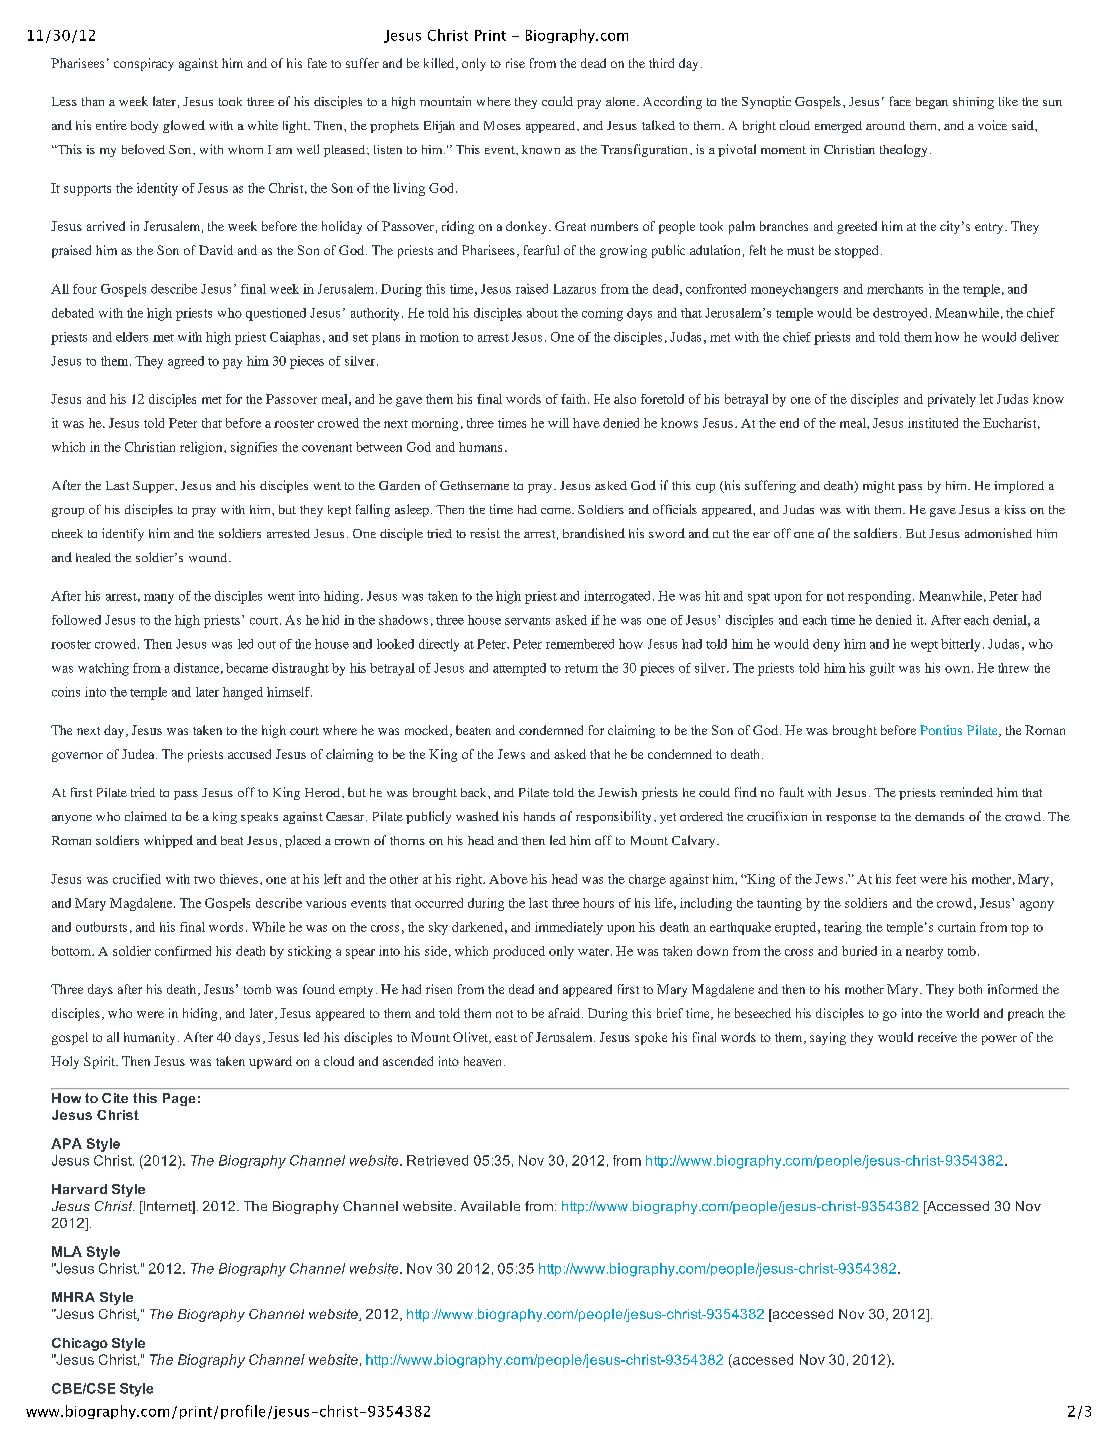 The height and width of the screenshot is (1448, 1119). What do you see at coordinates (941, 730) in the screenshot?
I see `Pontius` at bounding box center [941, 730].
